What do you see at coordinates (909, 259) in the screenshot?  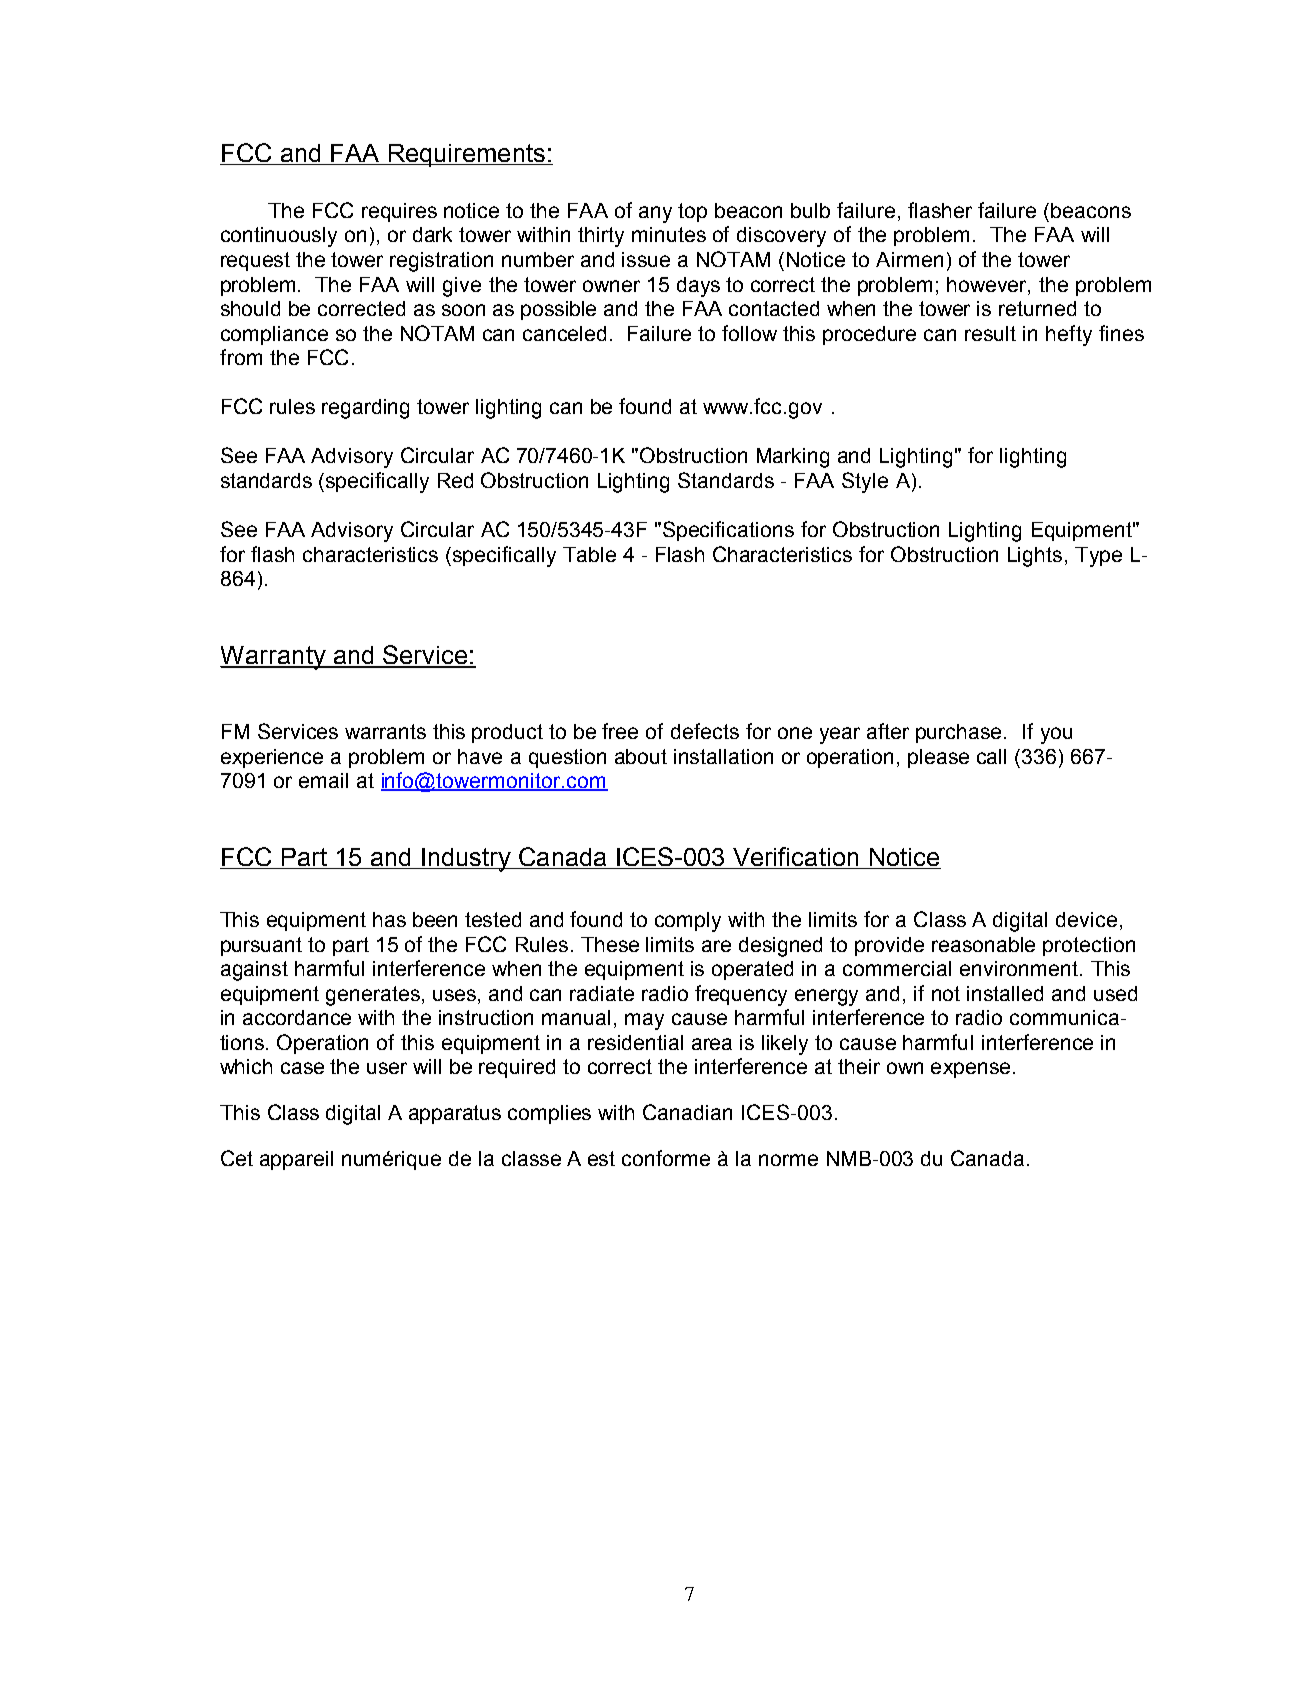 I see `Airmen` at bounding box center [909, 259].
